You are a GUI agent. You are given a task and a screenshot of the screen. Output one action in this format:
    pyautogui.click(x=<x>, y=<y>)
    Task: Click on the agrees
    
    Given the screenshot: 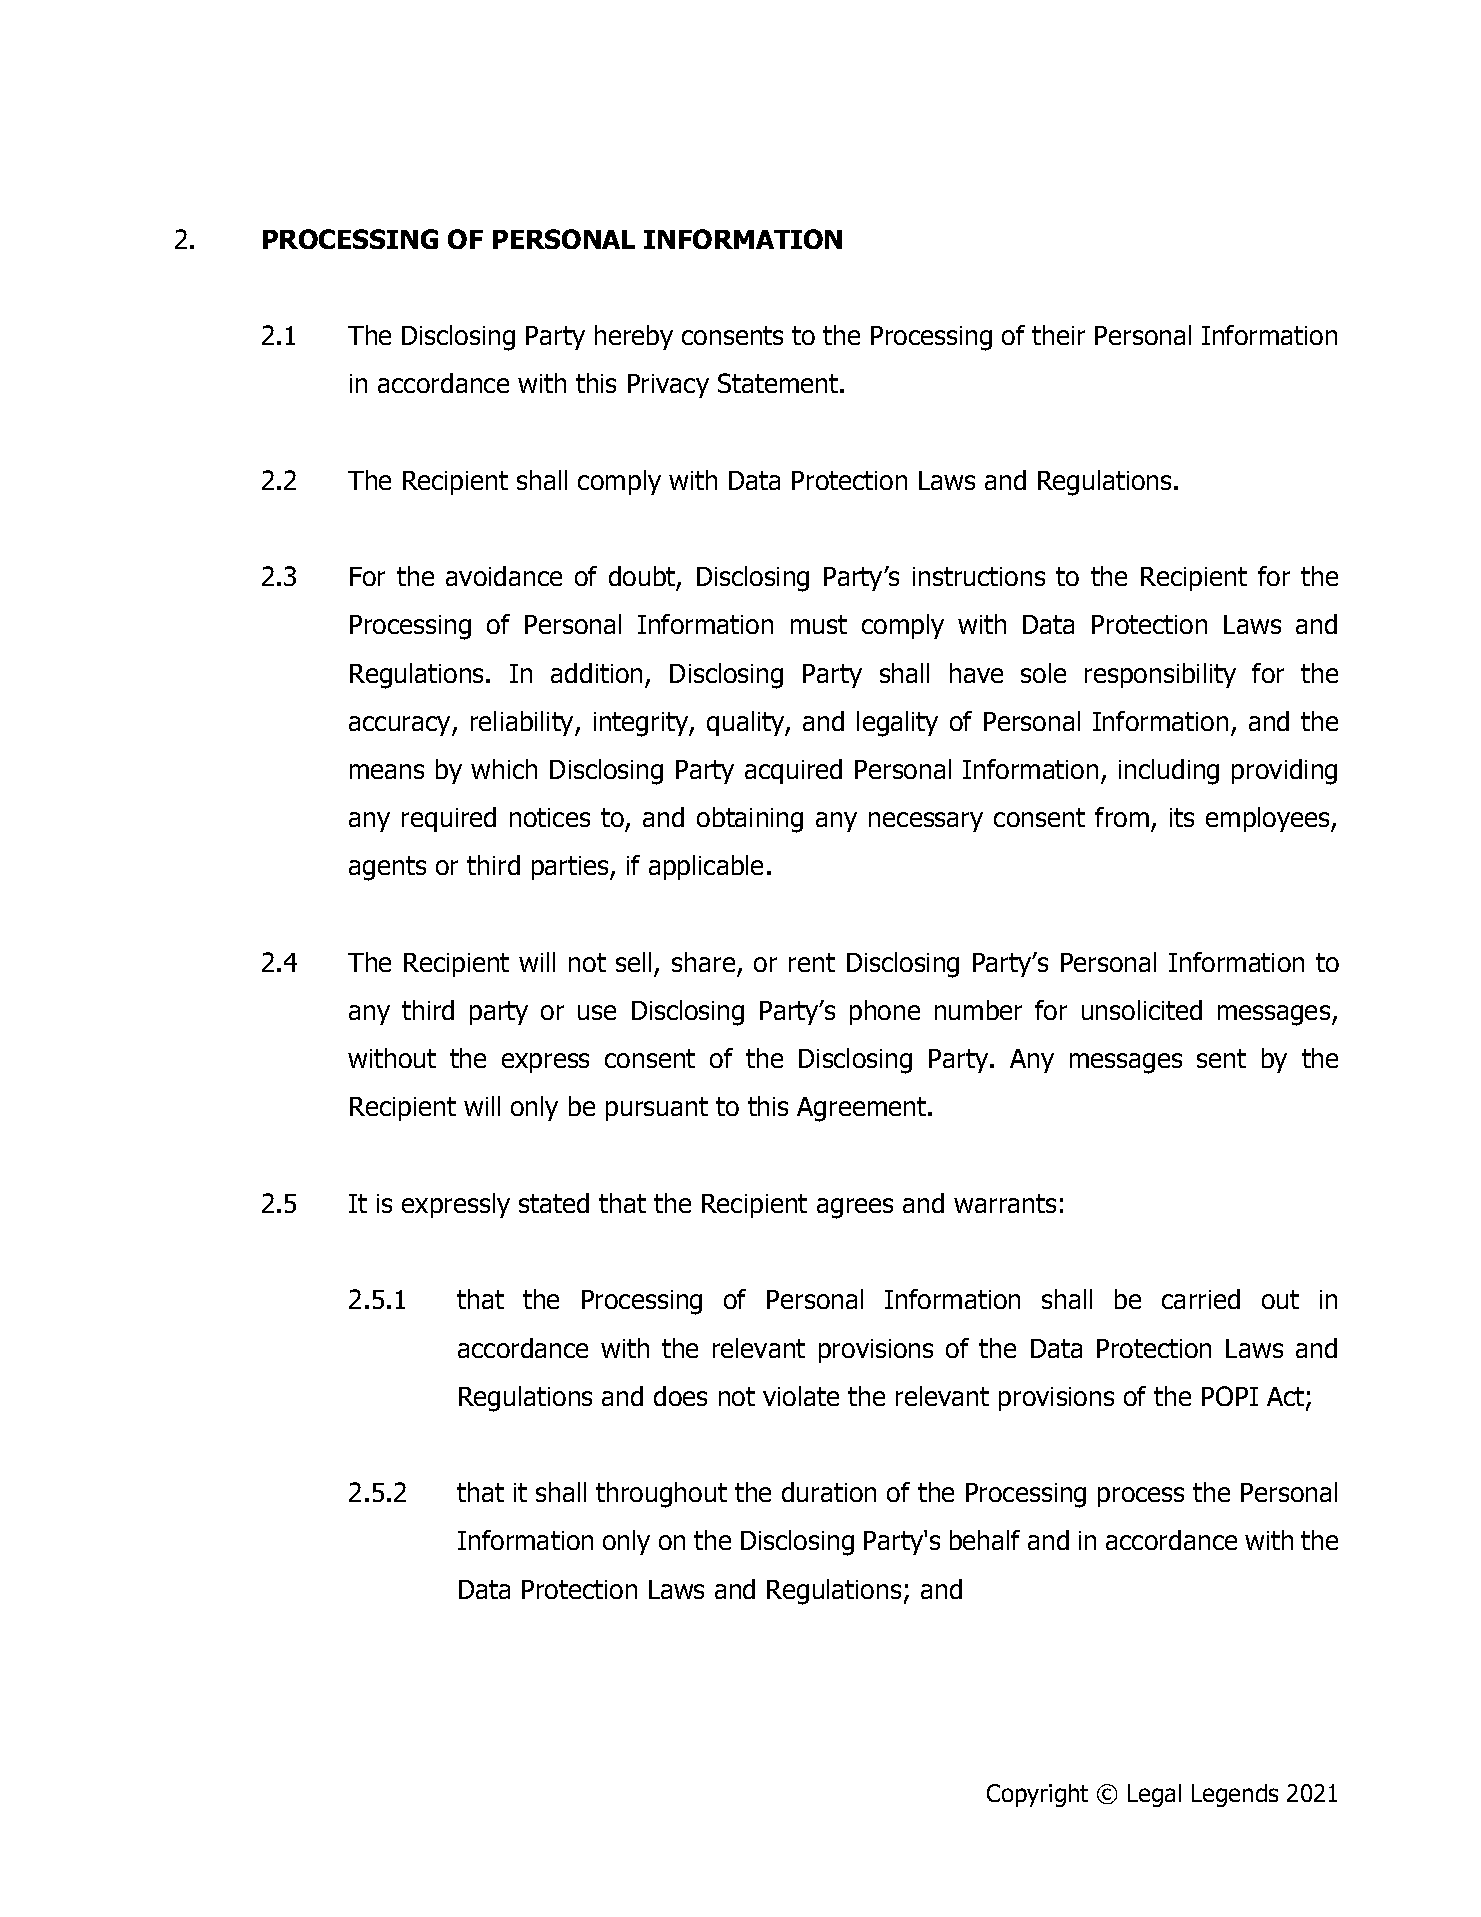 What is the action you would take?
    pyautogui.click(x=855, y=1208)
